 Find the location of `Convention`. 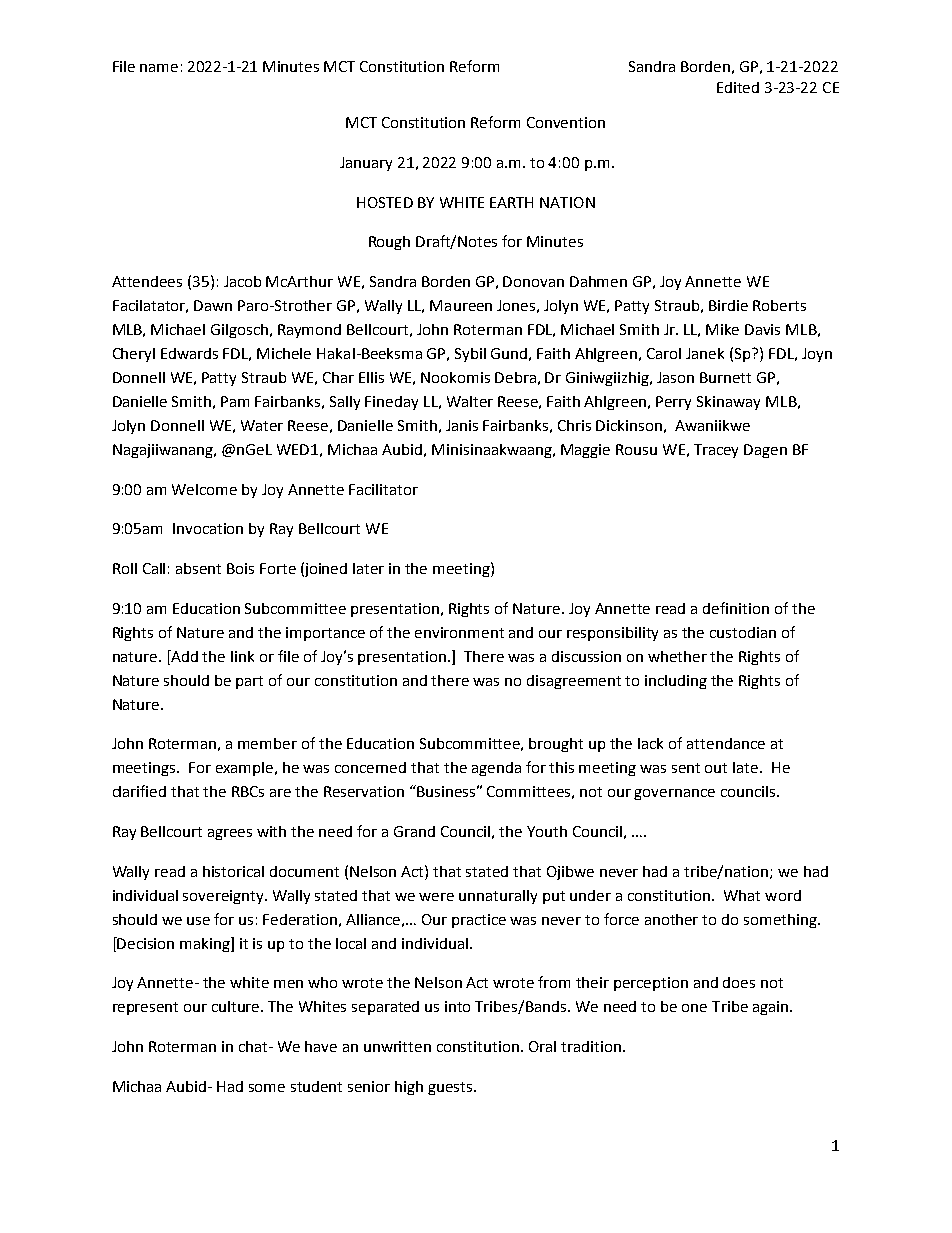

Convention is located at coordinates (566, 122).
